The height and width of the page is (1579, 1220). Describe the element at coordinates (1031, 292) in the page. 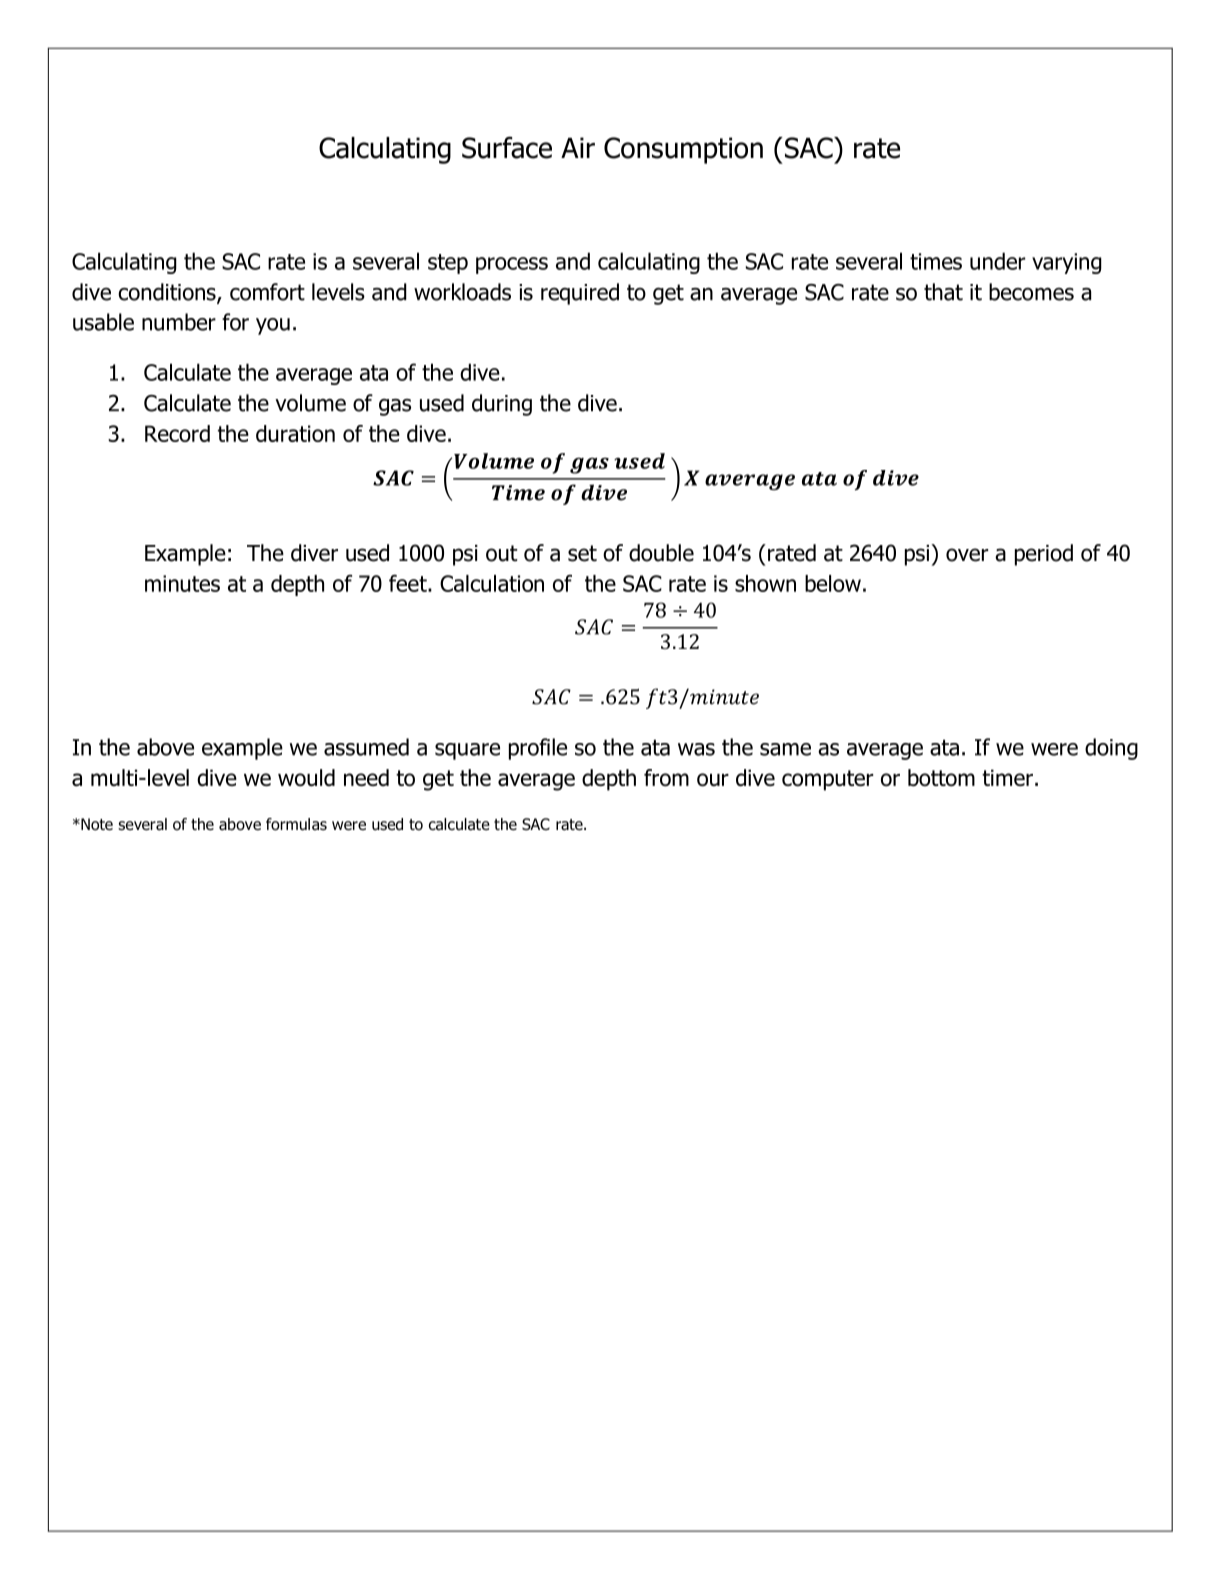

I see `becomes` at that location.
